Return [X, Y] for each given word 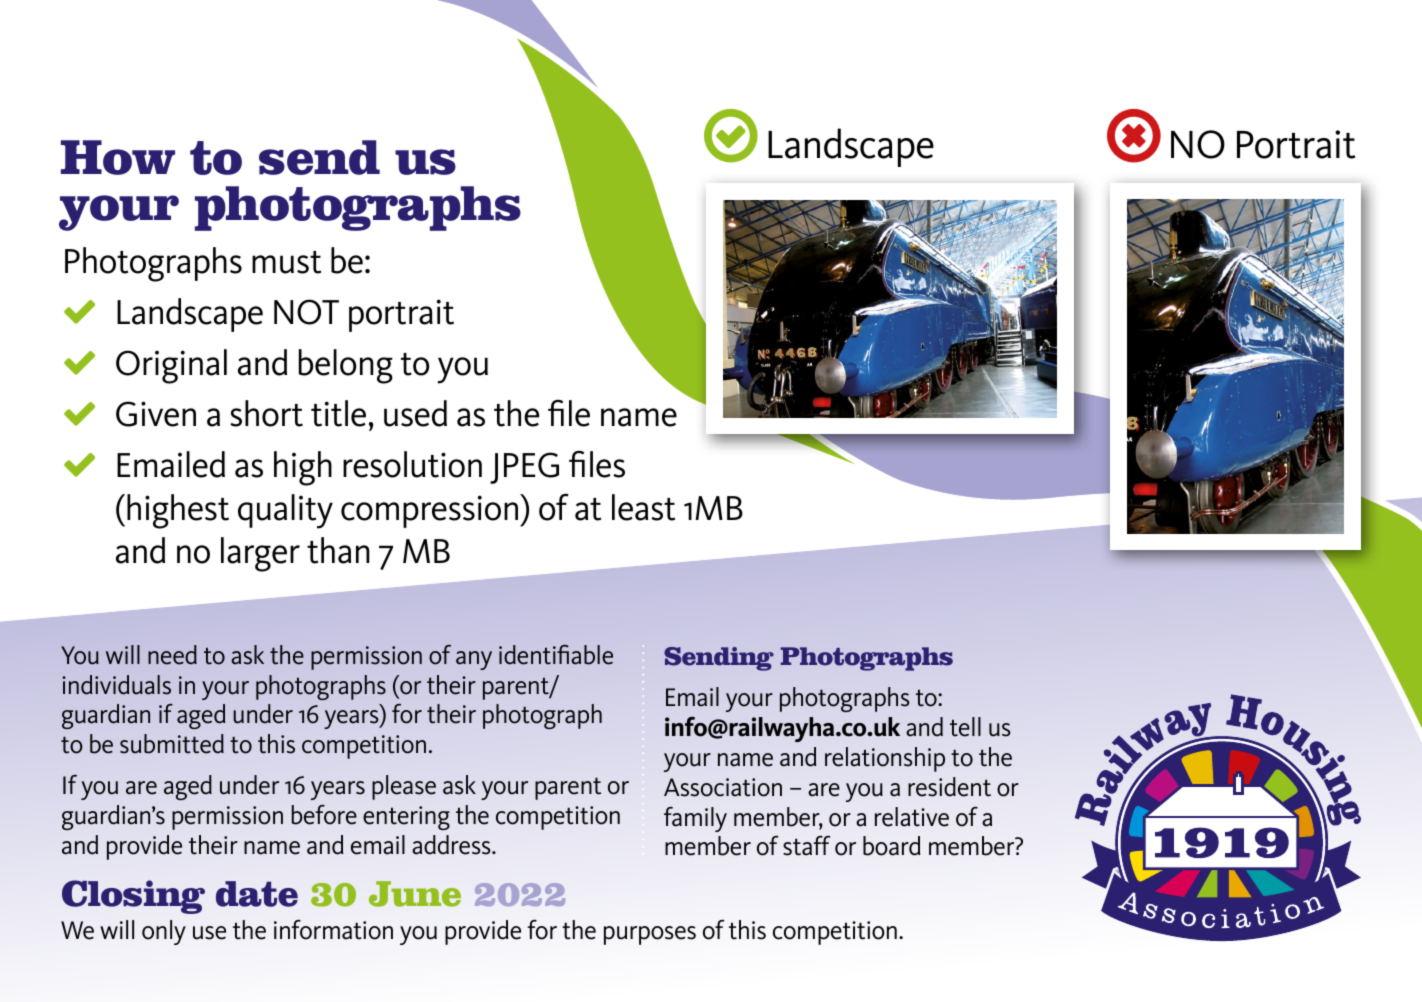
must [286, 262]
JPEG [524, 468]
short [266, 413]
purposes [650, 935]
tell [965, 727]
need [172, 655]
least [643, 507]
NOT [306, 312]
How [118, 157]
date [257, 894]
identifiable [556, 655]
